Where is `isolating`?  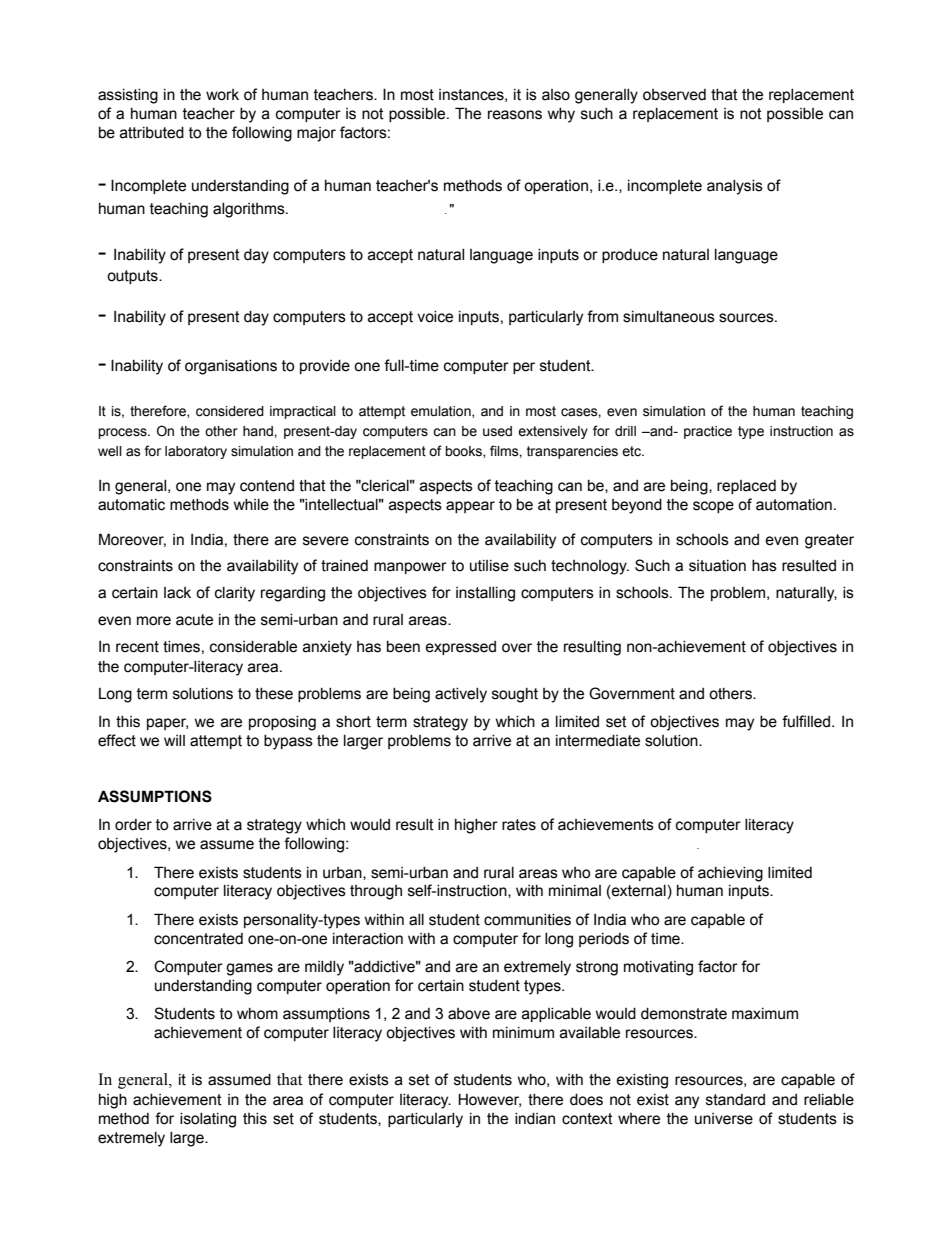 isolating is located at coordinates (208, 1120).
